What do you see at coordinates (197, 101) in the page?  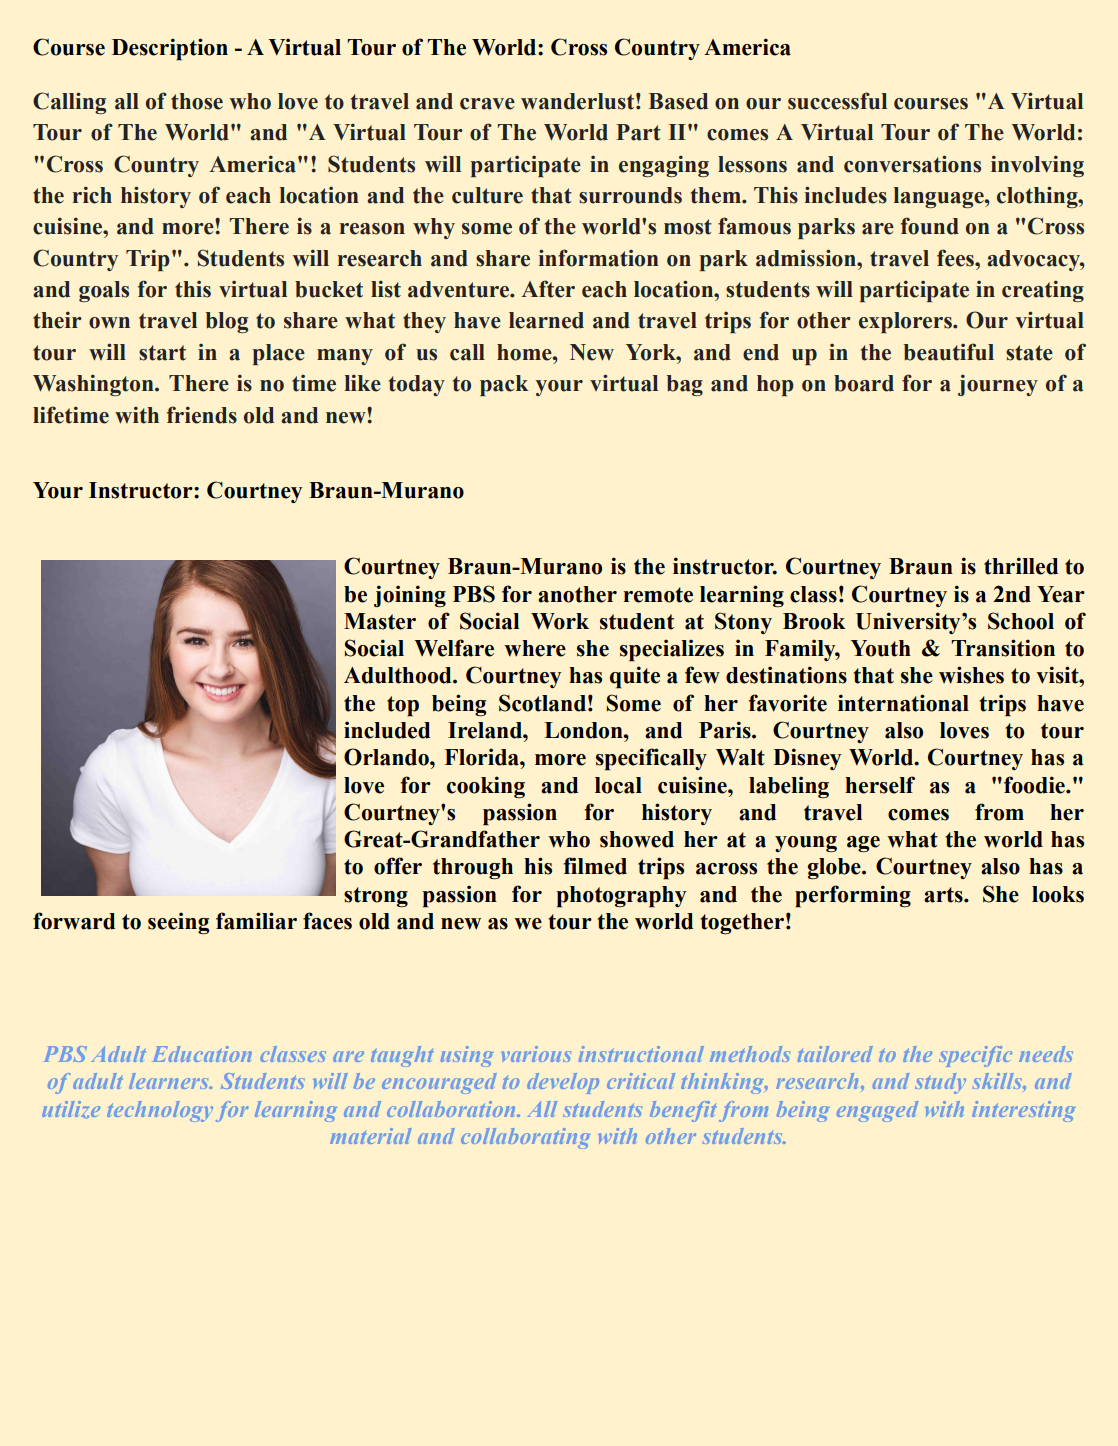 I see `those` at bounding box center [197, 101].
